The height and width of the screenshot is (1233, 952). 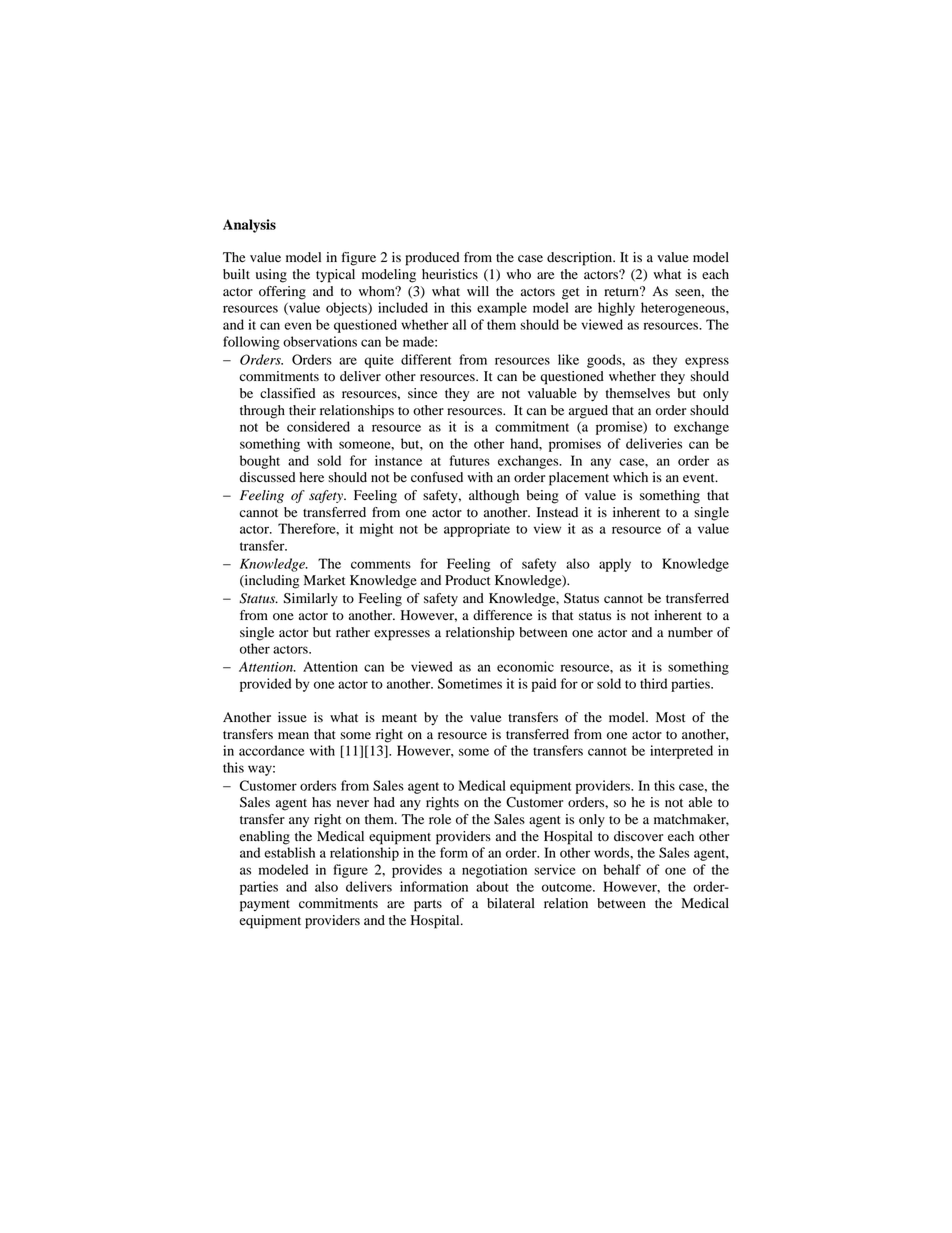 What do you see at coordinates (422, 393) in the screenshot?
I see `since` at bounding box center [422, 393].
